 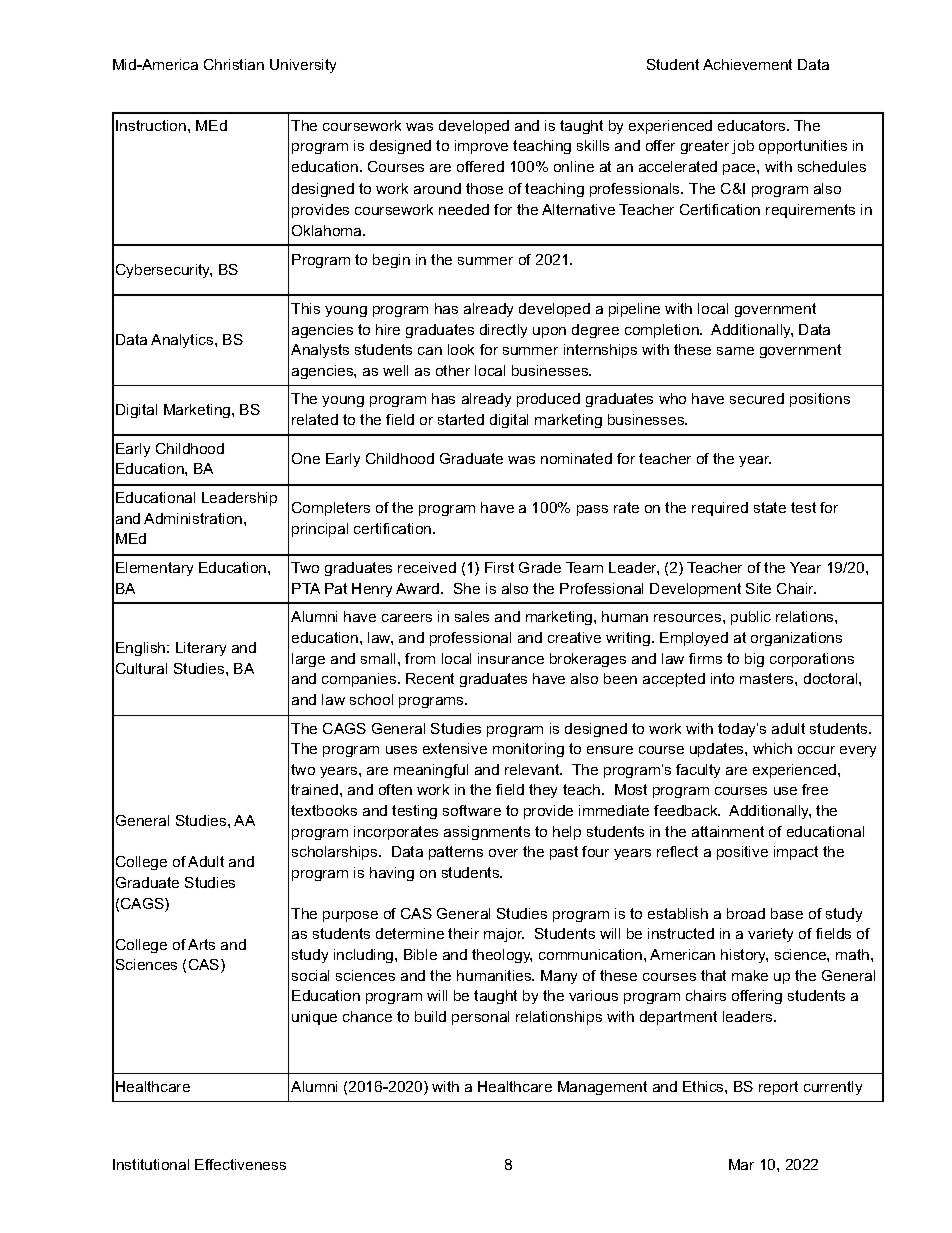 I want to click on Christian, so click(x=234, y=64).
